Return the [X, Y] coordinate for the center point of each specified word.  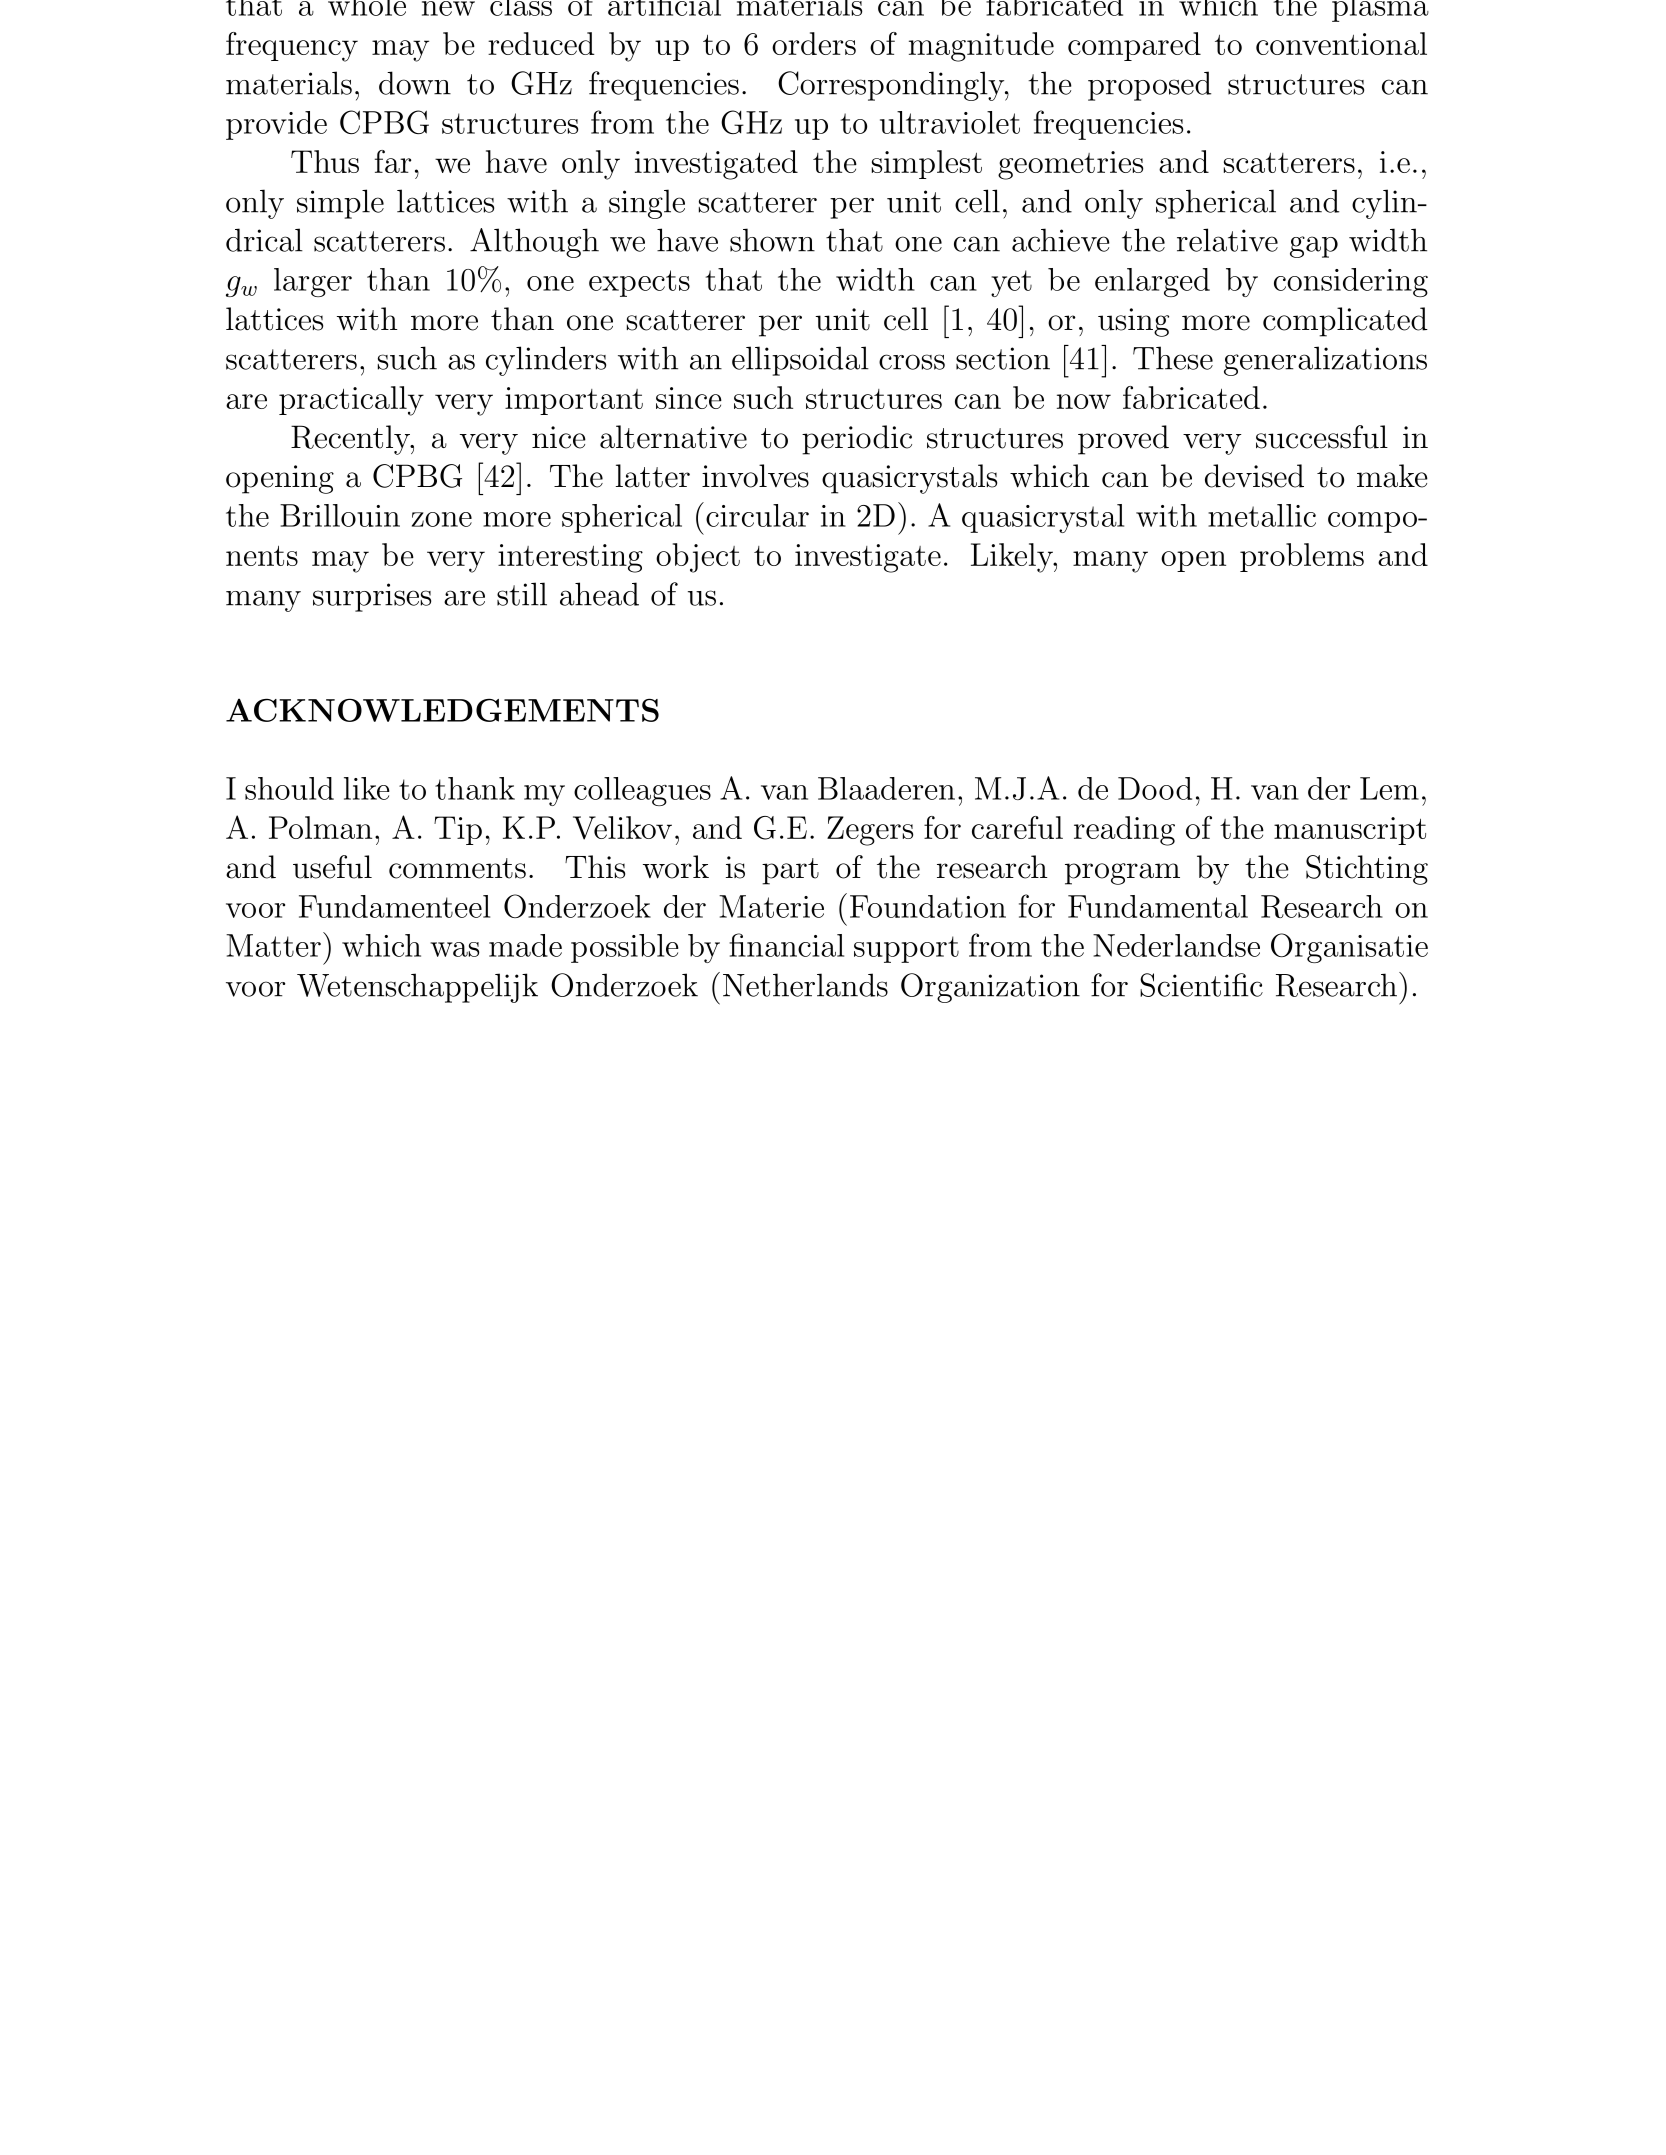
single [647, 204]
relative [1227, 240]
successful [1322, 437]
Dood [1155, 788]
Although [534, 243]
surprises [372, 597]
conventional [1341, 43]
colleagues [642, 791]
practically [351, 401]
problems [1302, 557]
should [289, 788]
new [448, 8]
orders [814, 43]
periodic [857, 440]
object [698, 558]
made [525, 945]
